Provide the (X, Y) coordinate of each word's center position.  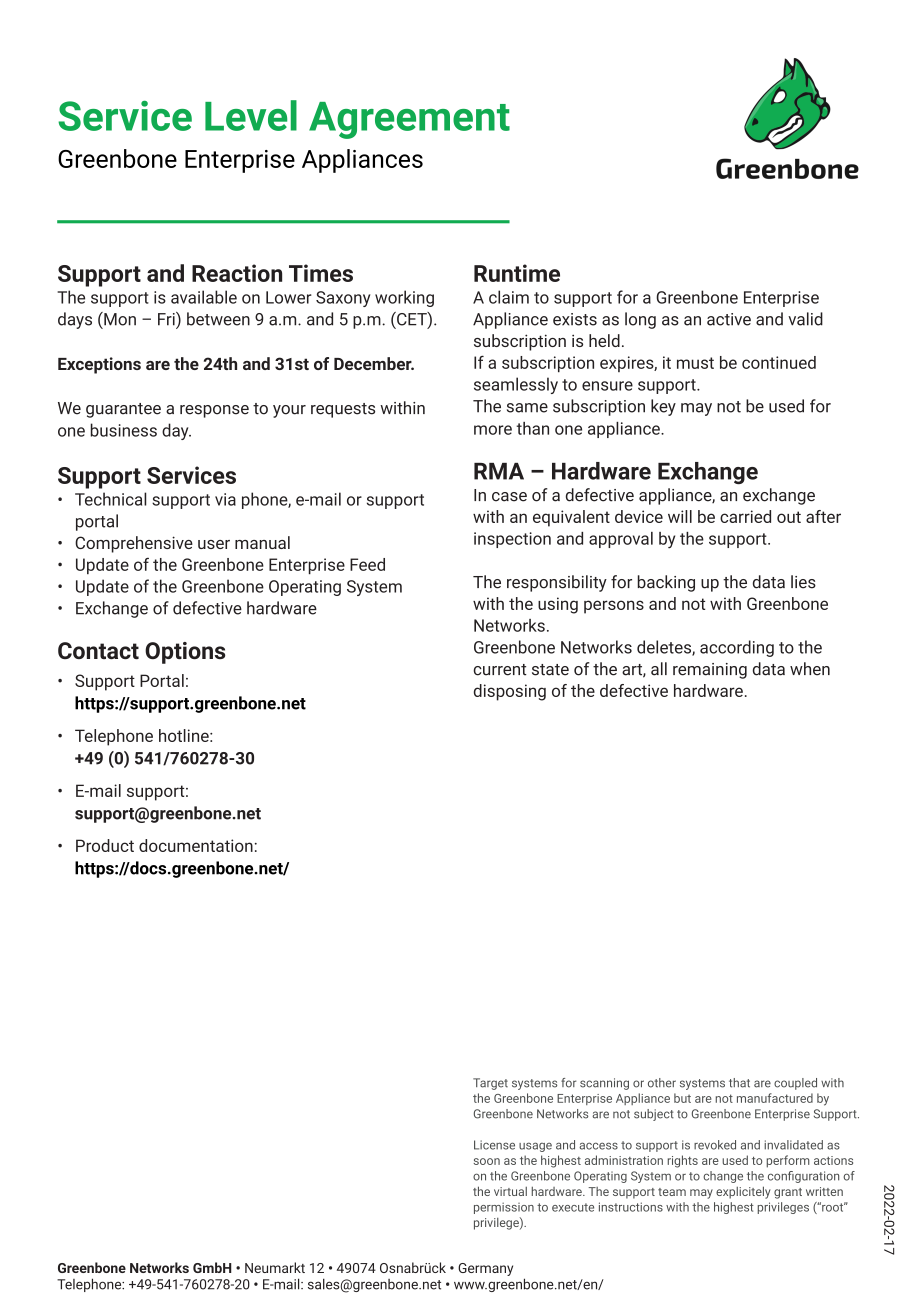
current (500, 670)
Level (251, 115)
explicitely (743, 1192)
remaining (710, 671)
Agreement (409, 120)
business (124, 430)
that (739, 1083)
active (729, 319)
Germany (485, 1269)
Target (490, 1084)
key (663, 407)
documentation (196, 845)
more (493, 430)
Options (185, 653)
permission (504, 1208)
